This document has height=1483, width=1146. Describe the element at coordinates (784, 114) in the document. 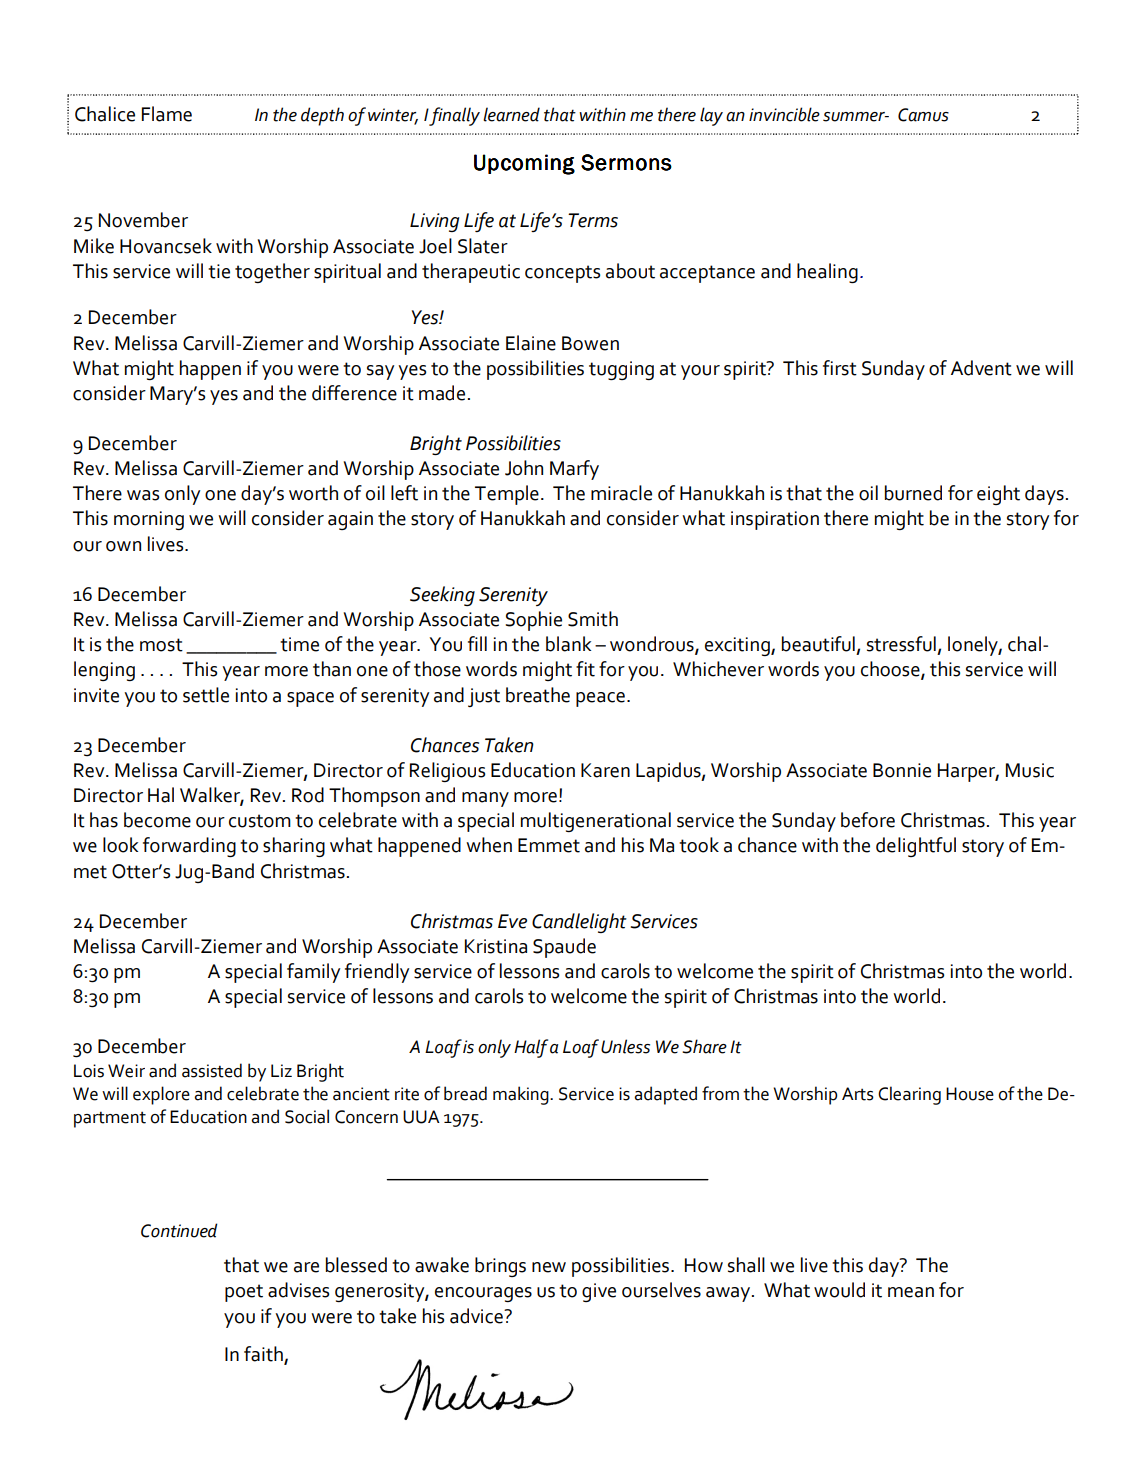

I see `invincible` at that location.
